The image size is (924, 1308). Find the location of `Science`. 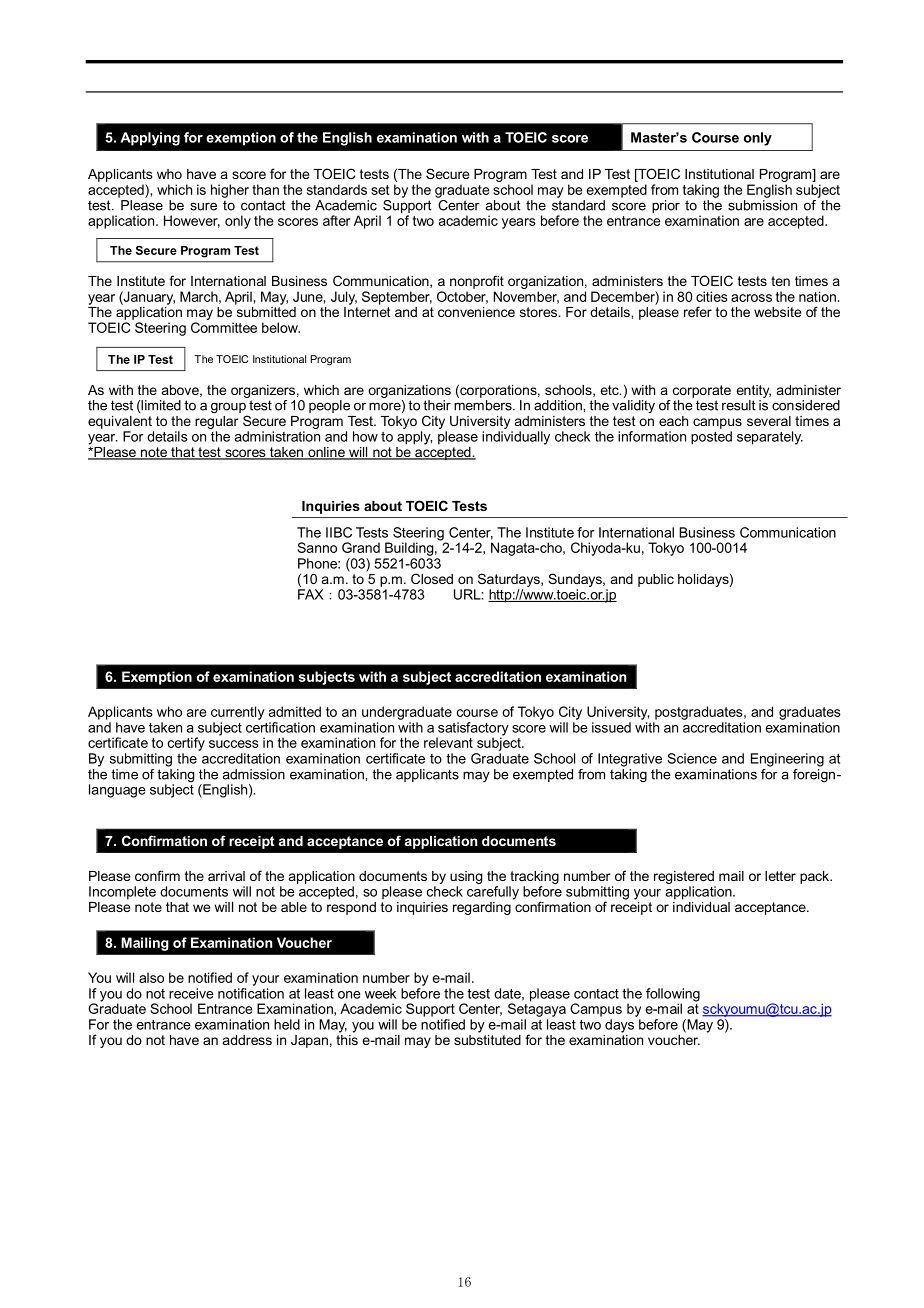

Science is located at coordinates (692, 758).
